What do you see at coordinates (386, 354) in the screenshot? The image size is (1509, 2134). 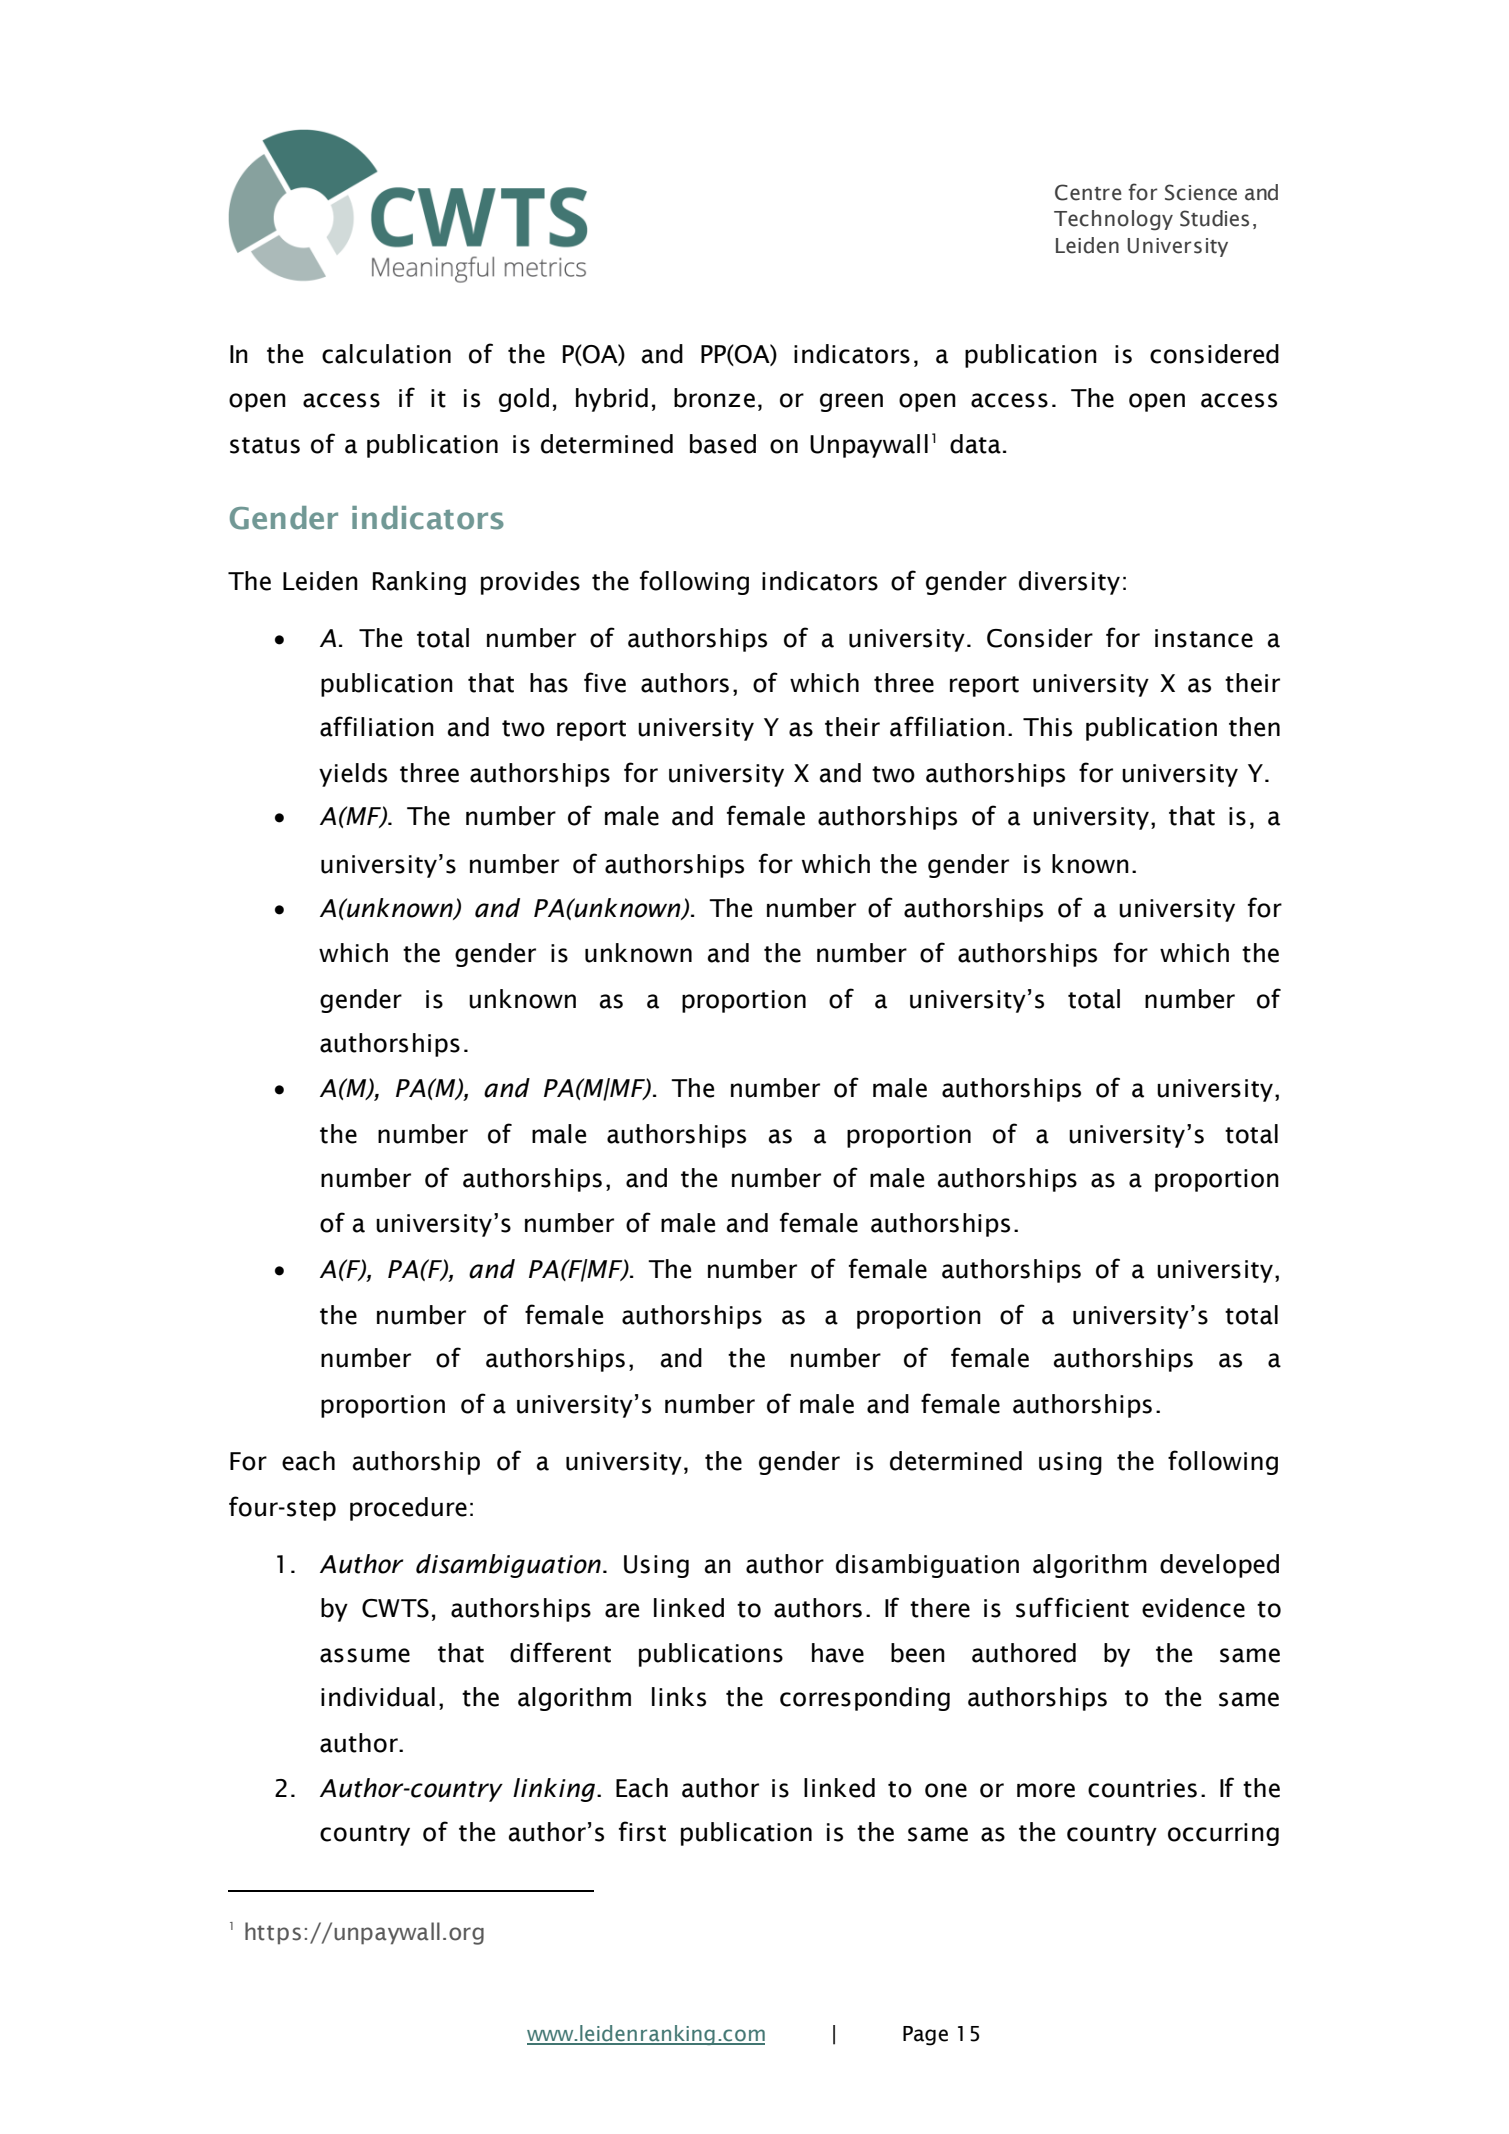 I see `calculation` at bounding box center [386, 354].
